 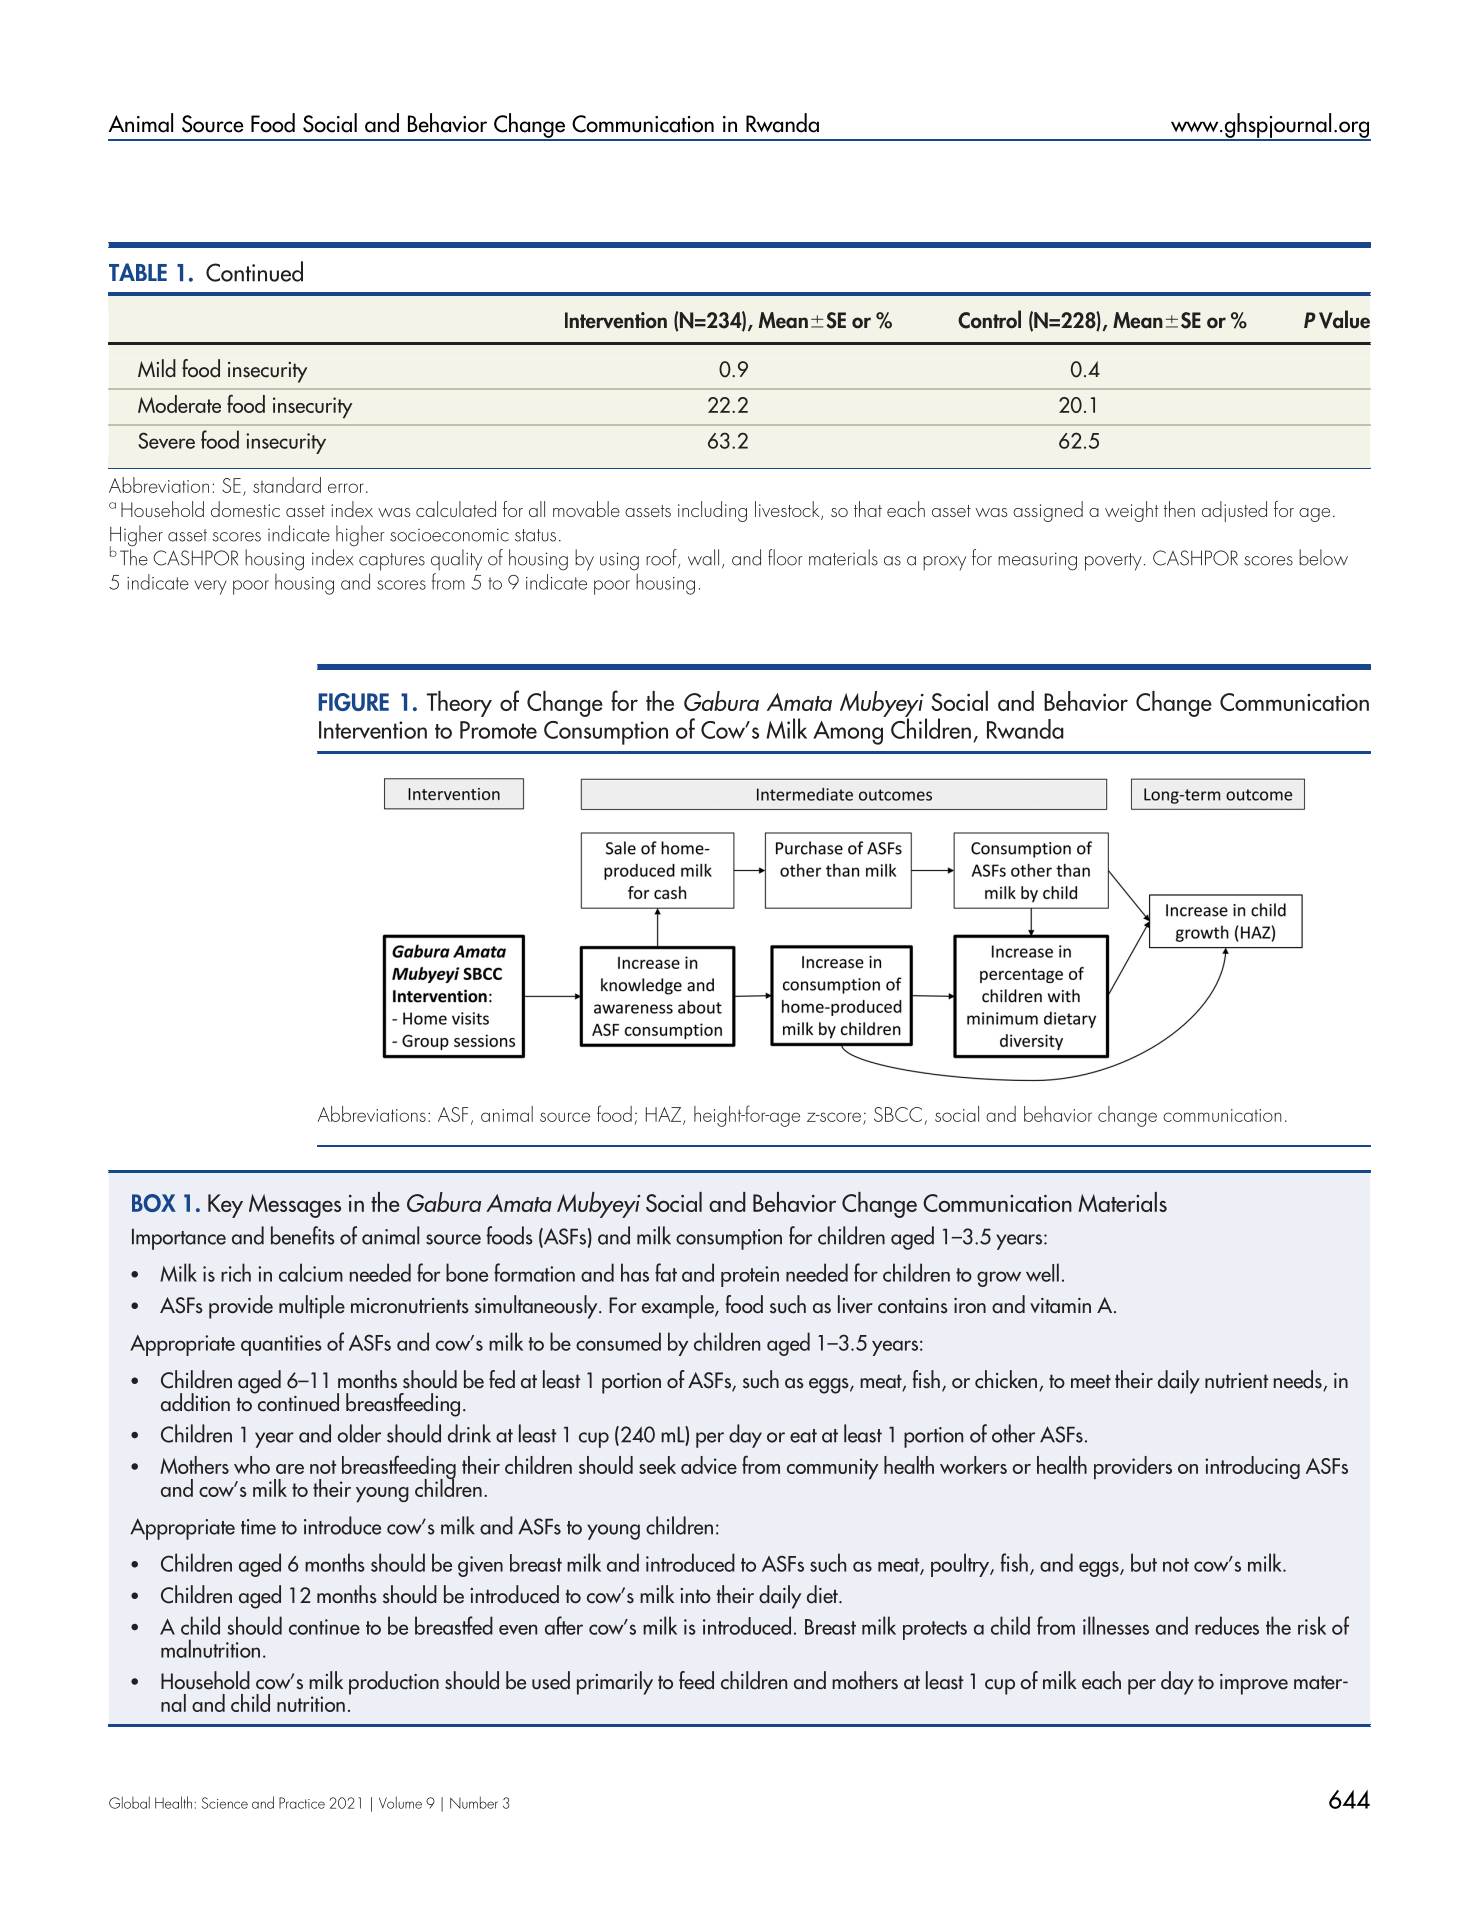 What do you see at coordinates (665, 1115) in the image?
I see `HAZ` at bounding box center [665, 1115].
